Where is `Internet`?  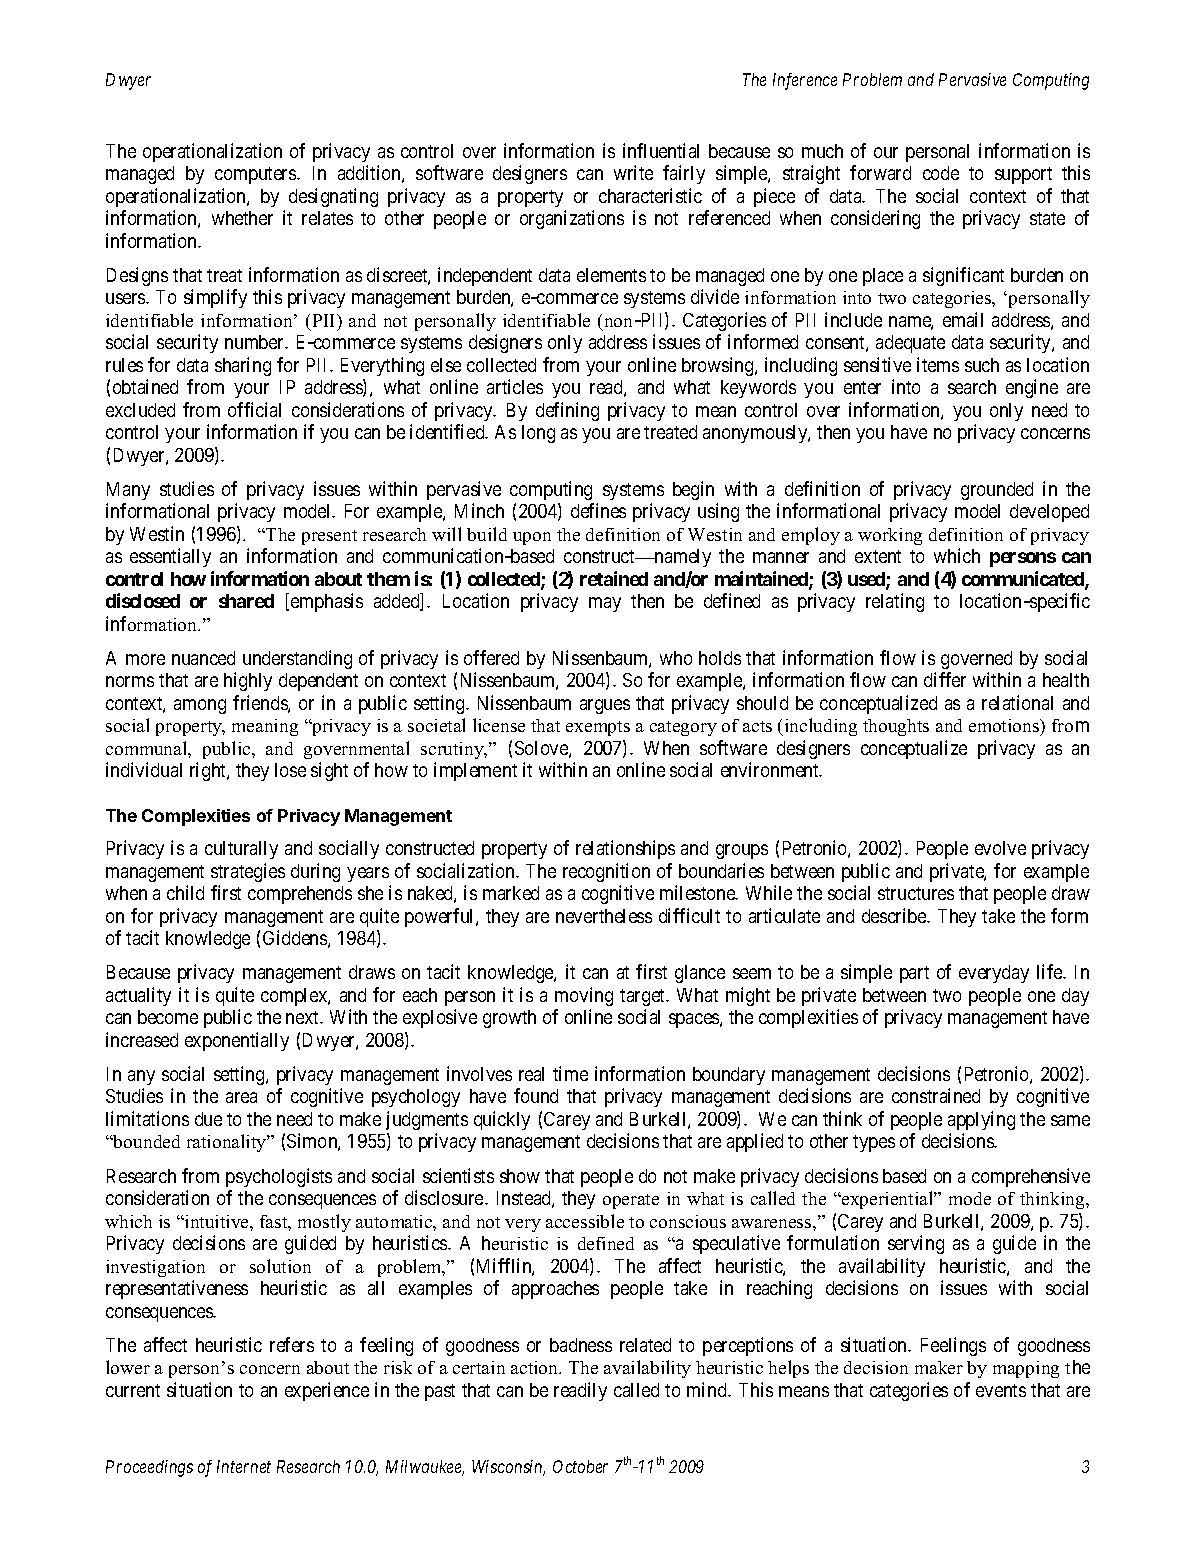 Internet is located at coordinates (244, 1466).
